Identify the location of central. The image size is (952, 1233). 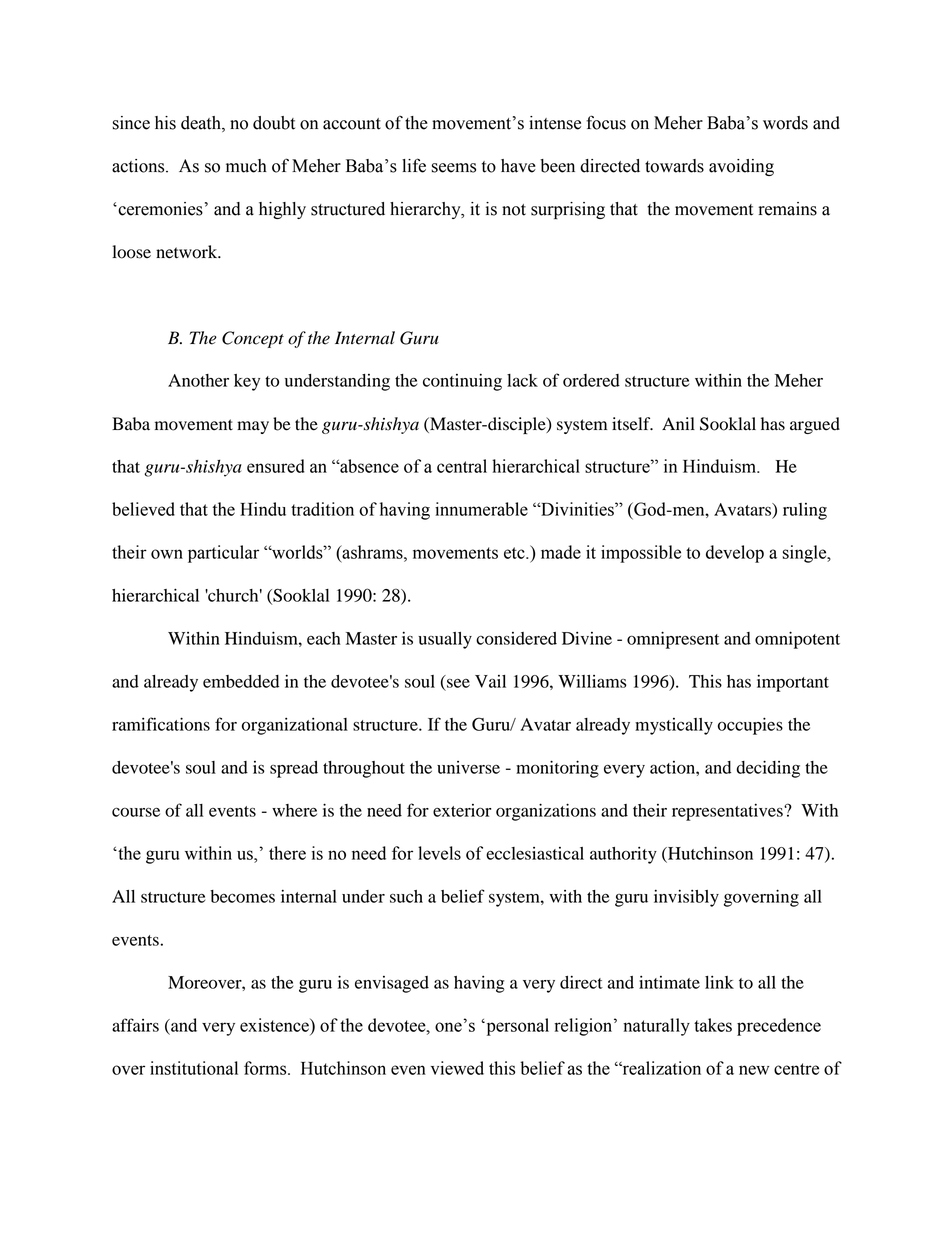
(462, 466).
